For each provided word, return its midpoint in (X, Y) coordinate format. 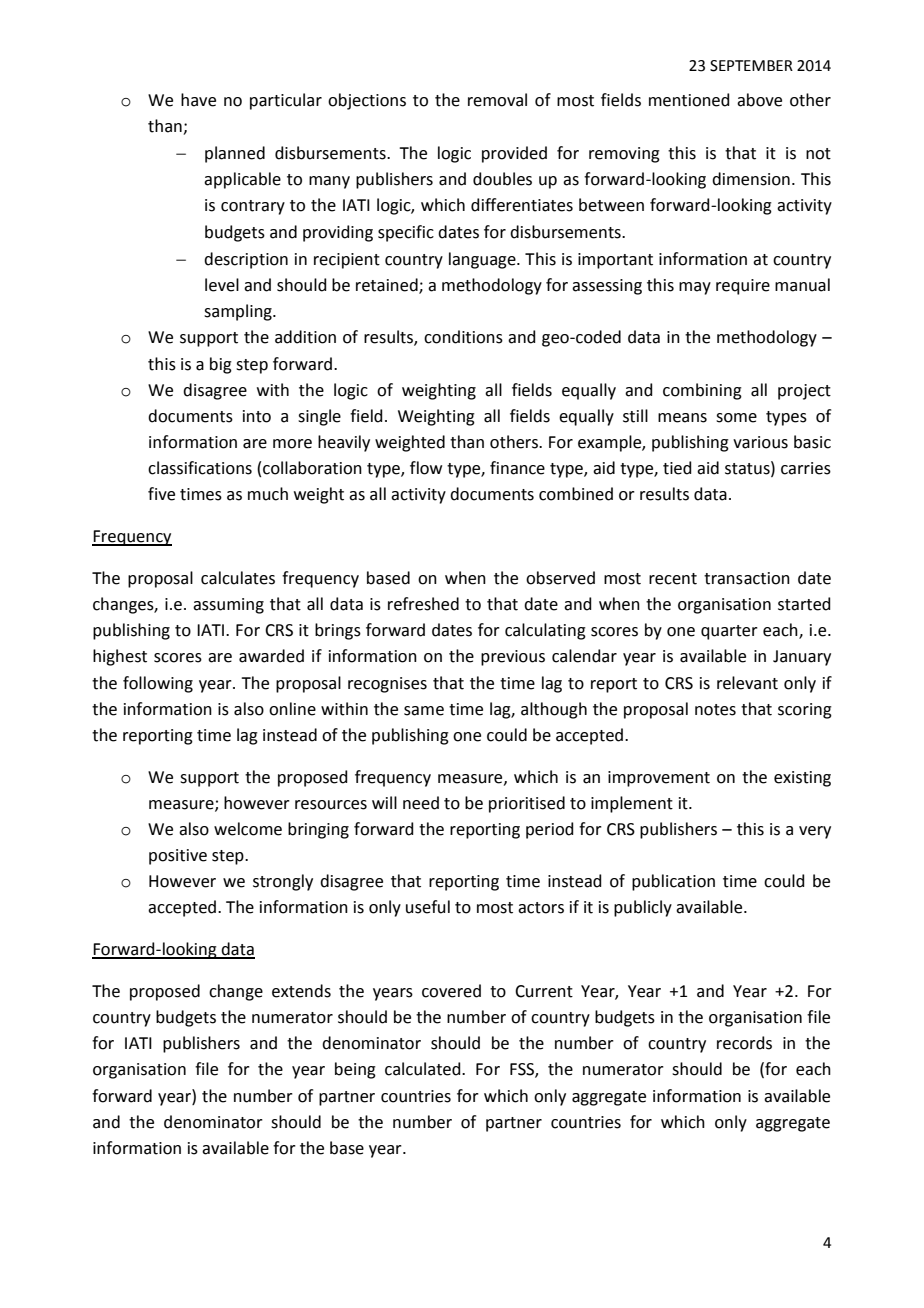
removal (497, 100)
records (744, 1043)
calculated (424, 1069)
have (198, 100)
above (759, 100)
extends (301, 991)
